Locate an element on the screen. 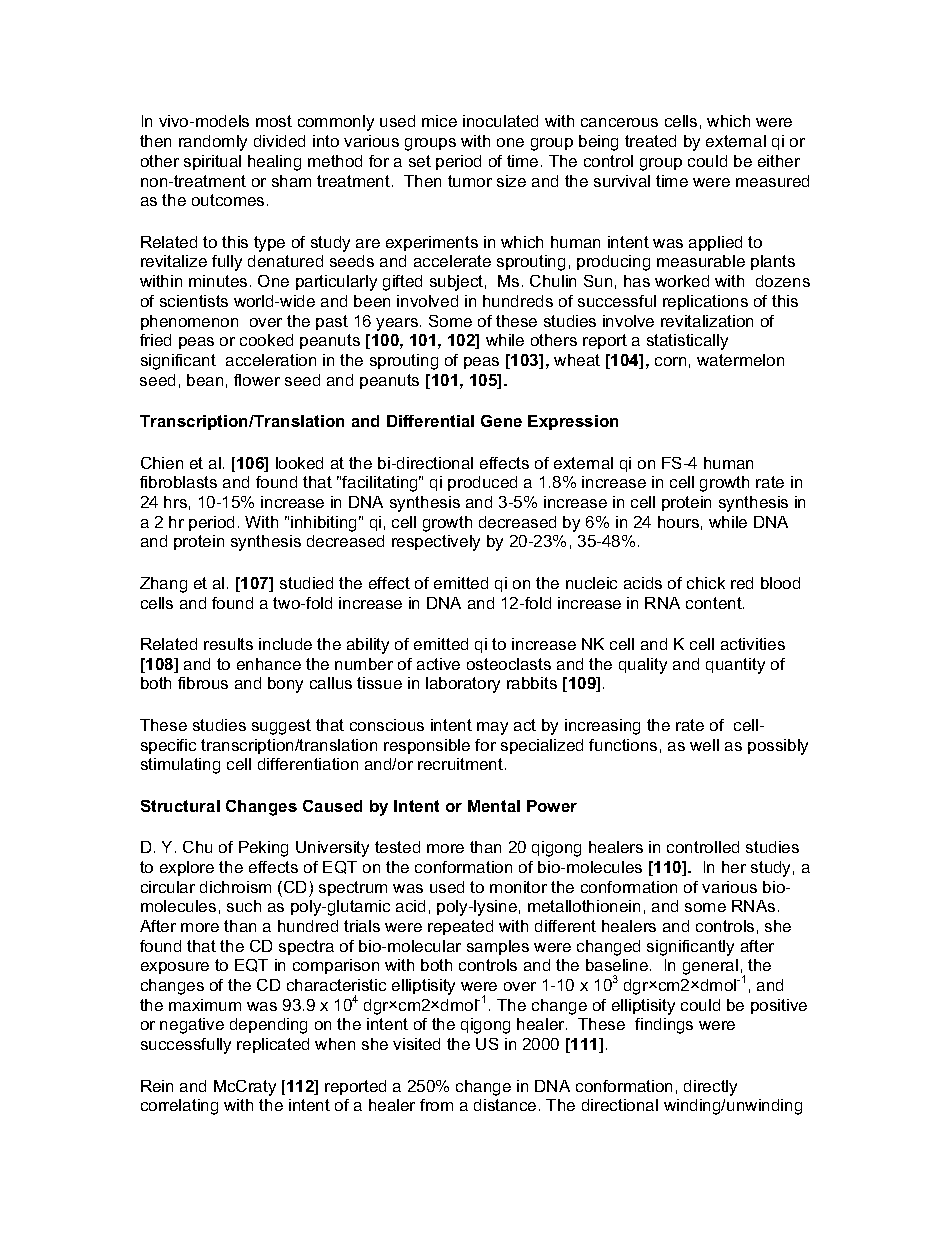 Image resolution: width=952 pixels, height=1233 pixels. recruitment is located at coordinates (462, 764).
